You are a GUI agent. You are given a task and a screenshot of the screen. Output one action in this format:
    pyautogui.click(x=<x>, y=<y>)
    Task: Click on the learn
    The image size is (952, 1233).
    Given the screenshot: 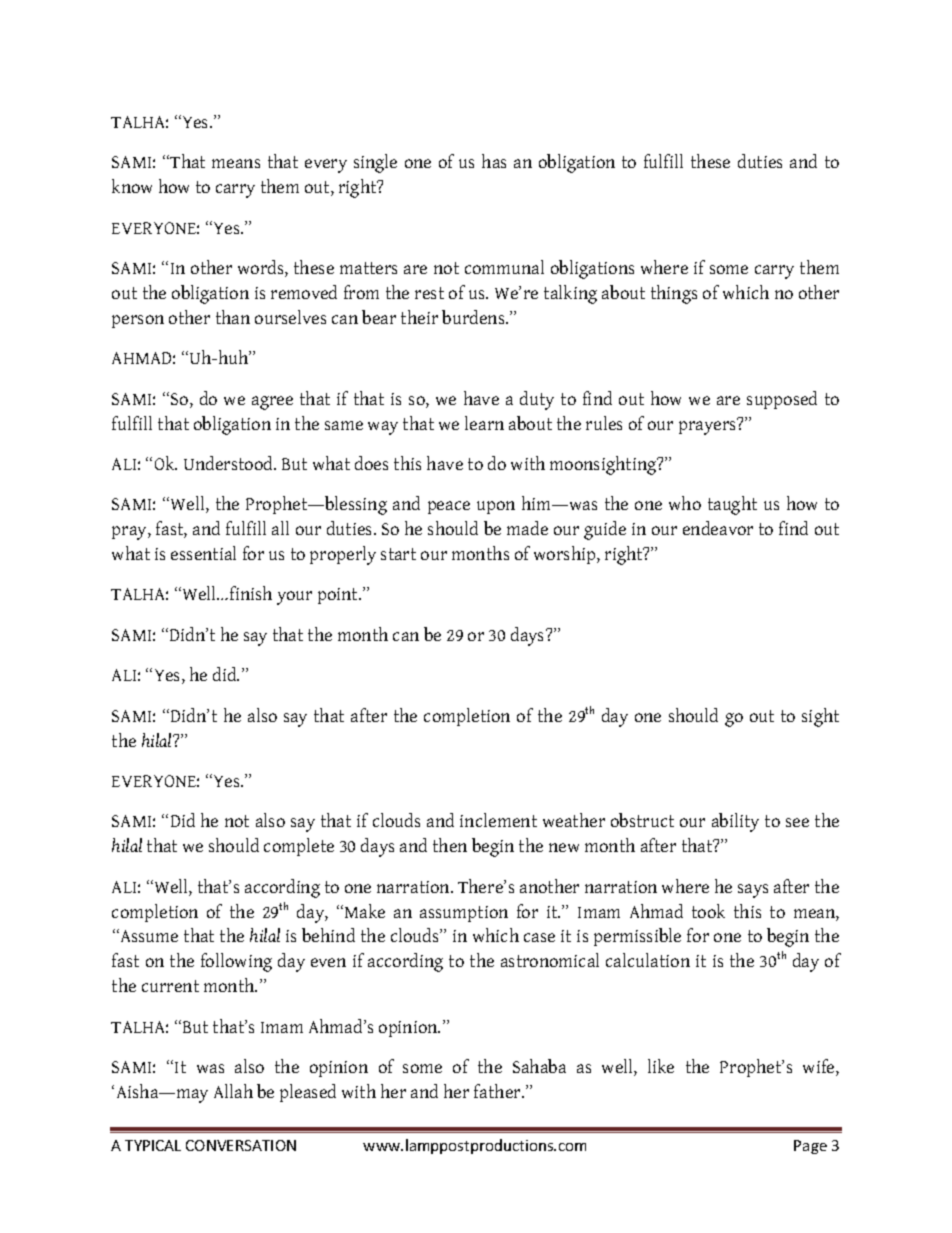 What is the action you would take?
    pyautogui.click(x=484, y=423)
